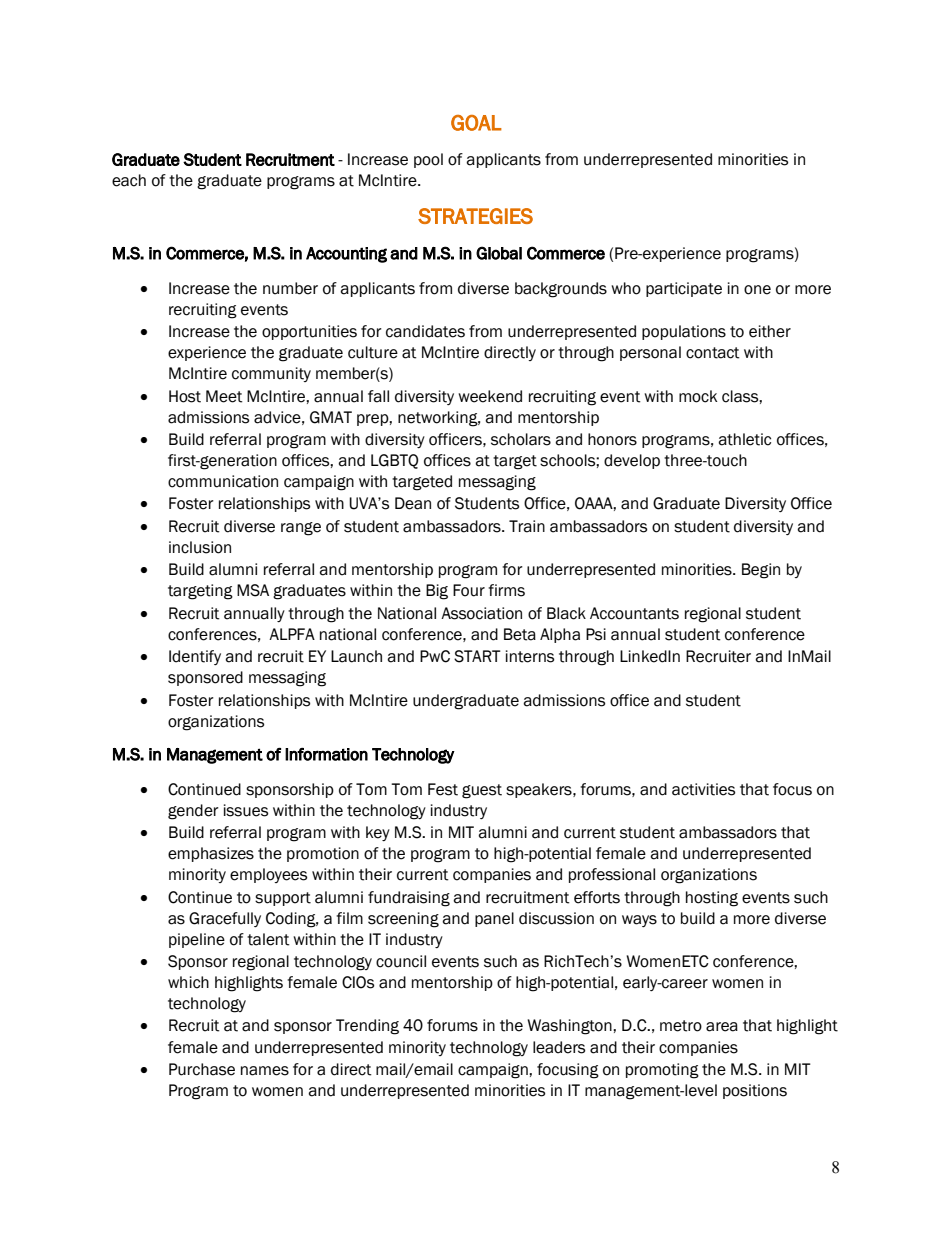 The height and width of the screenshot is (1233, 952). Describe the element at coordinates (428, 160) in the screenshot. I see `pool` at that location.
